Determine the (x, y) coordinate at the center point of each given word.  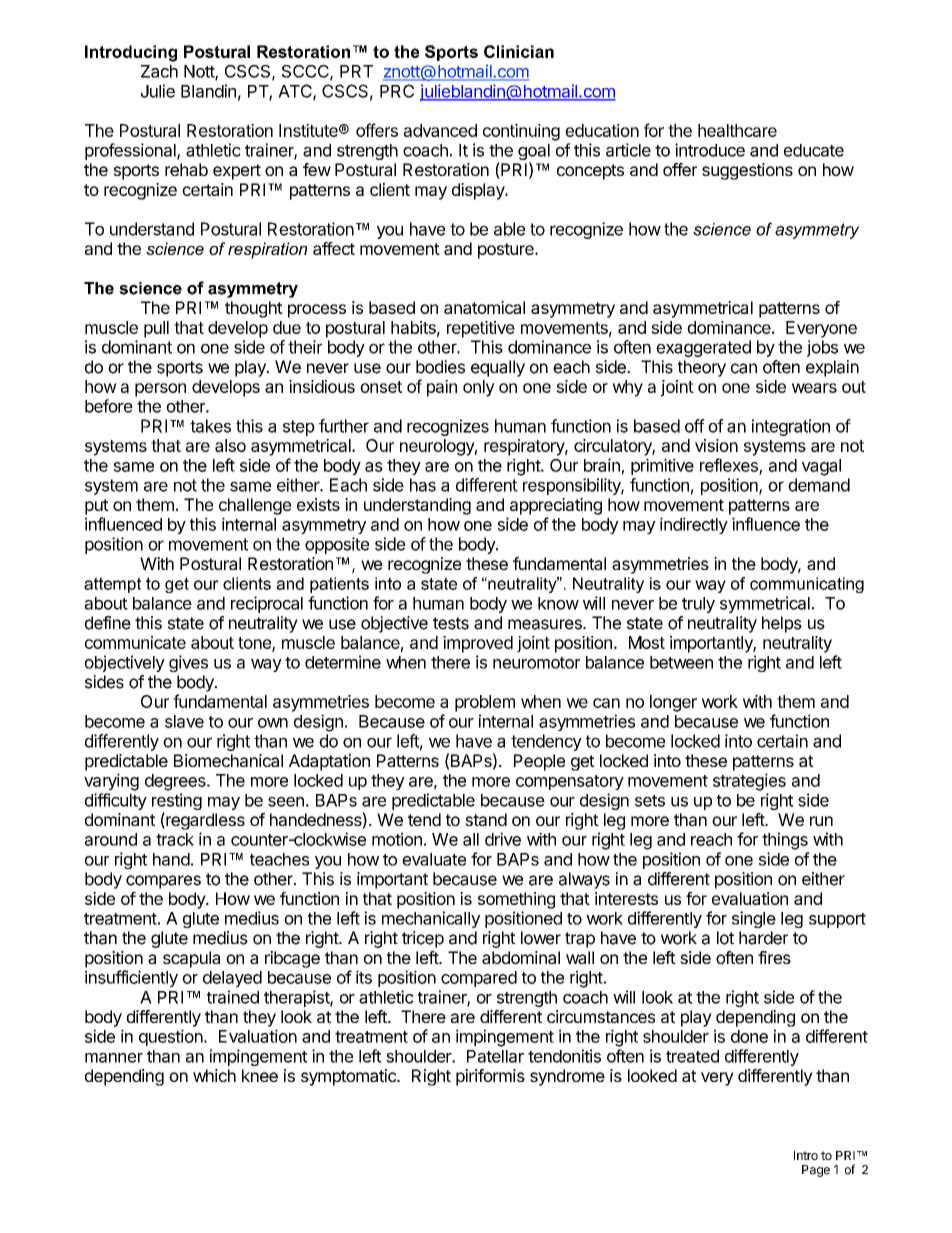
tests (451, 623)
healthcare (737, 130)
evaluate (434, 859)
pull (156, 329)
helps (782, 624)
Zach (159, 71)
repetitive (481, 329)
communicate (135, 642)
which (214, 1075)
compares (163, 882)
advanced (440, 130)
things (785, 841)
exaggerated (703, 348)
